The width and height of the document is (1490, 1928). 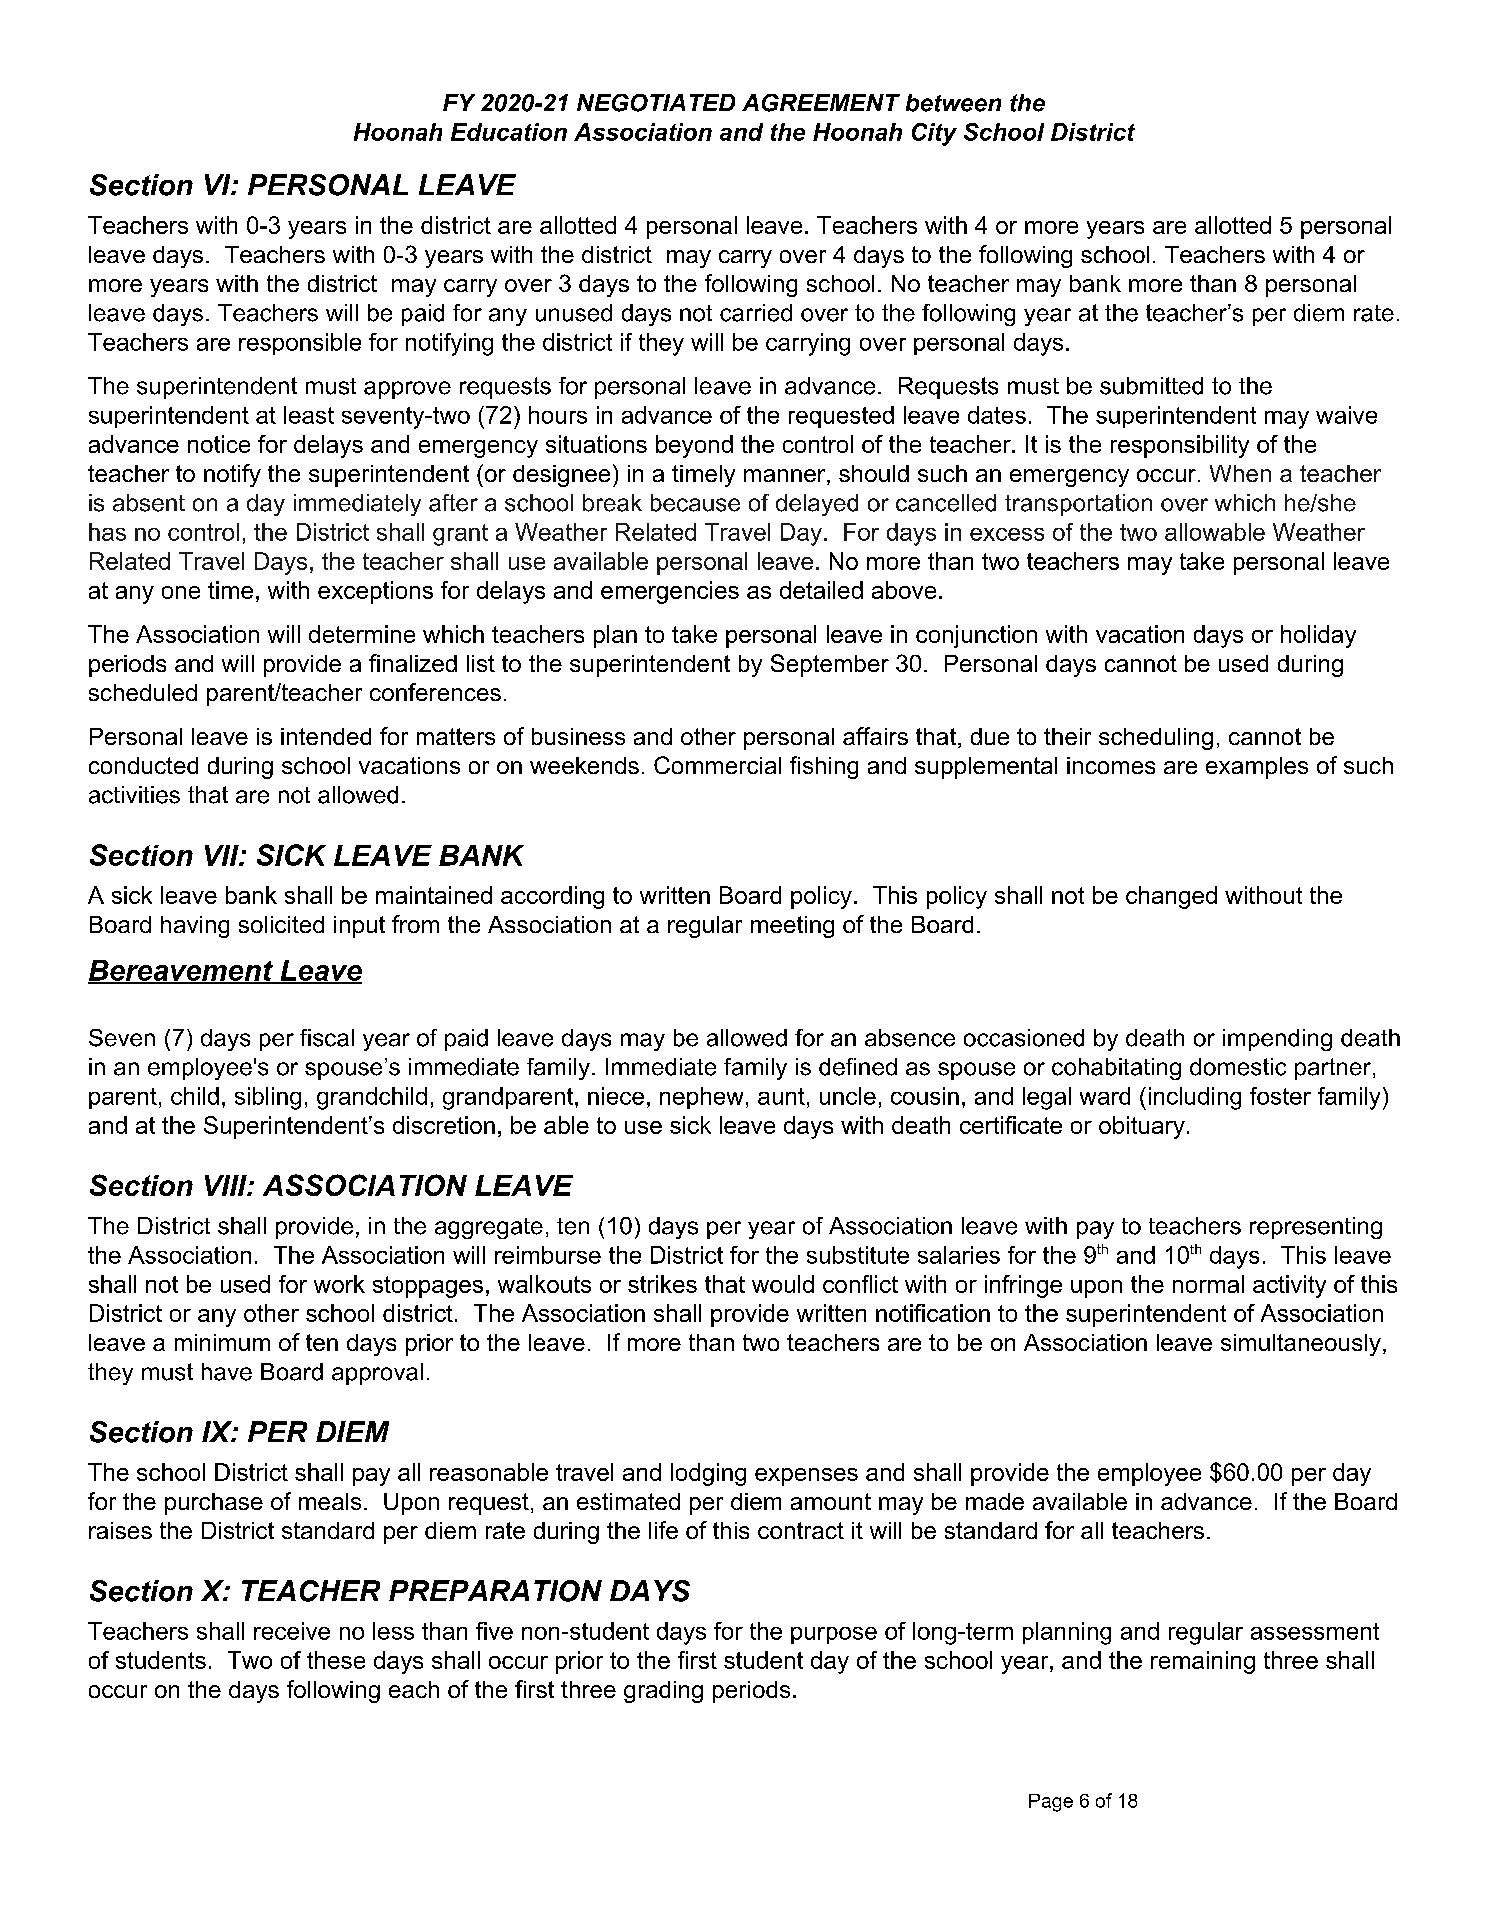 What do you see at coordinates (953, 103) in the document?
I see `between` at bounding box center [953, 103].
